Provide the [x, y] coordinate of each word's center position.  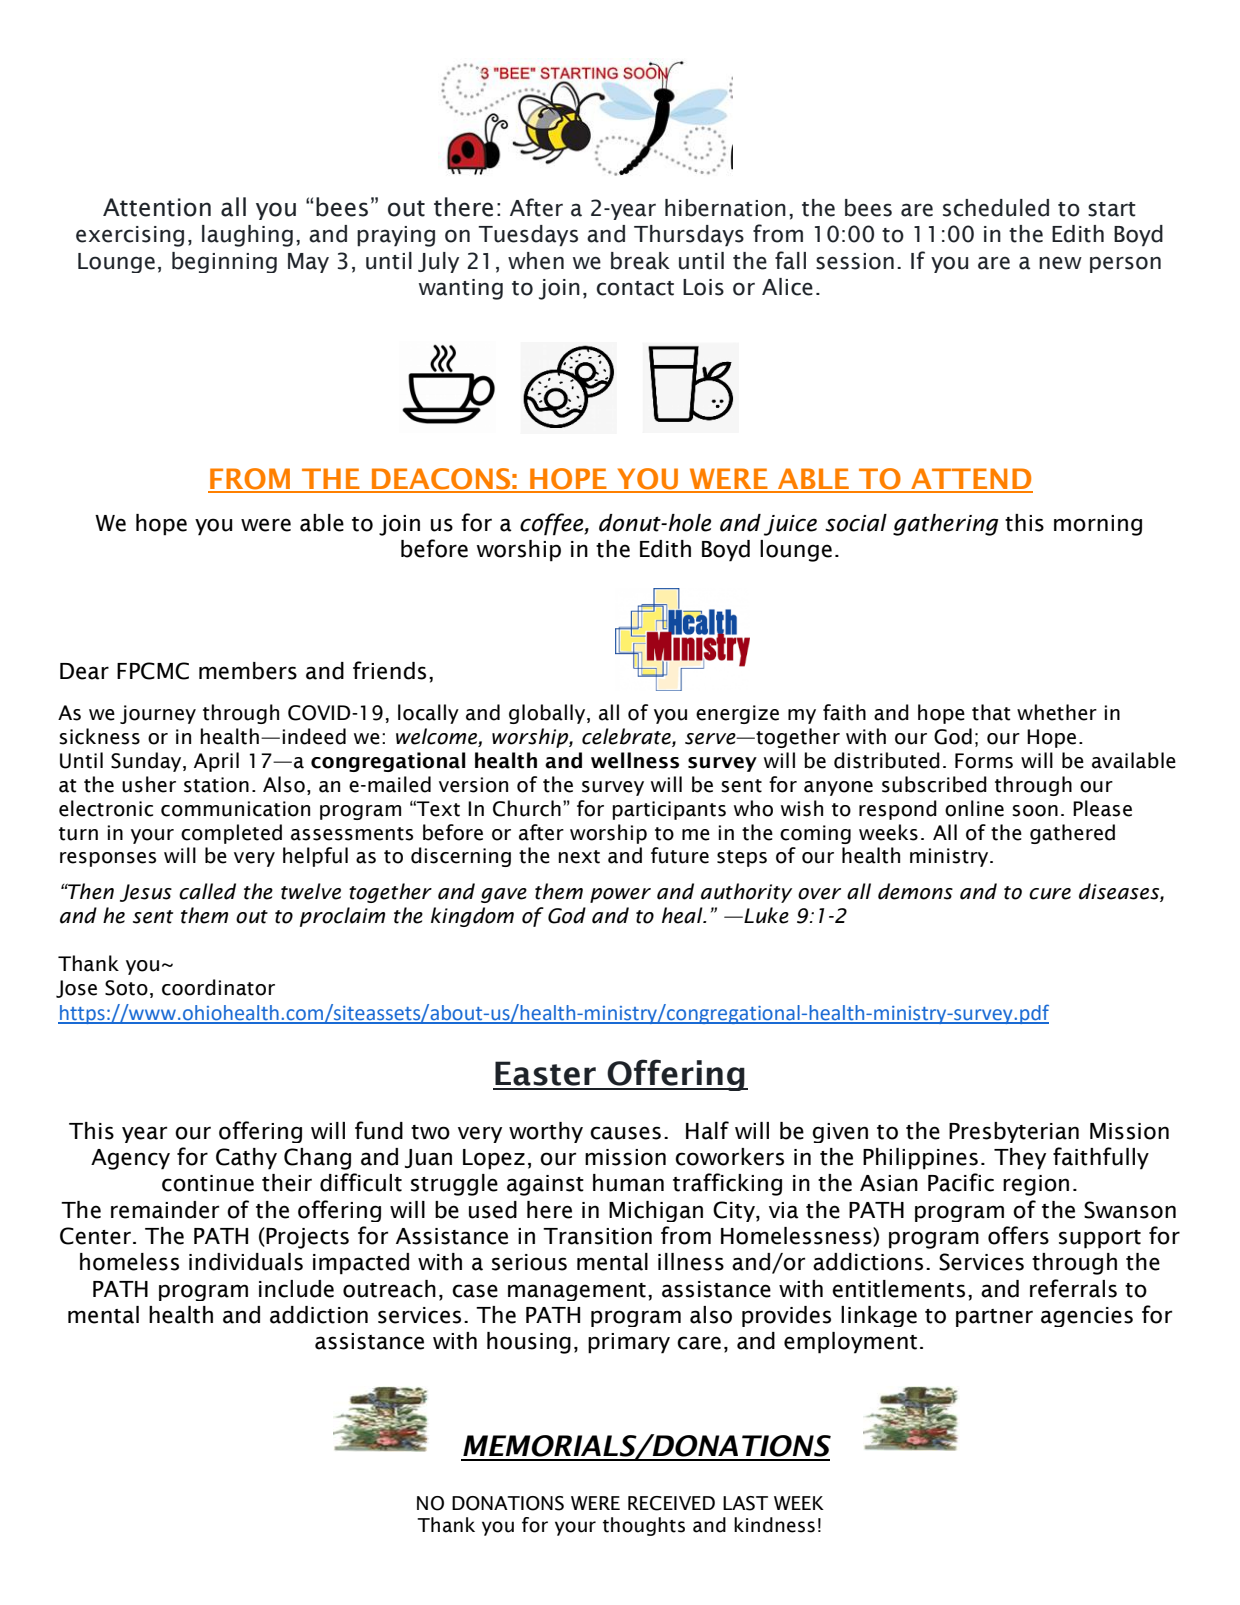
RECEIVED [671, 1503]
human [628, 1183]
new [1060, 263]
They [1020, 1159]
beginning [224, 262]
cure [1050, 894]
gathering [945, 525]
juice [790, 525]
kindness [774, 1525]
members [248, 671]
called [207, 891]
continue [208, 1183]
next [579, 857]
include [296, 1289]
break [640, 261]
